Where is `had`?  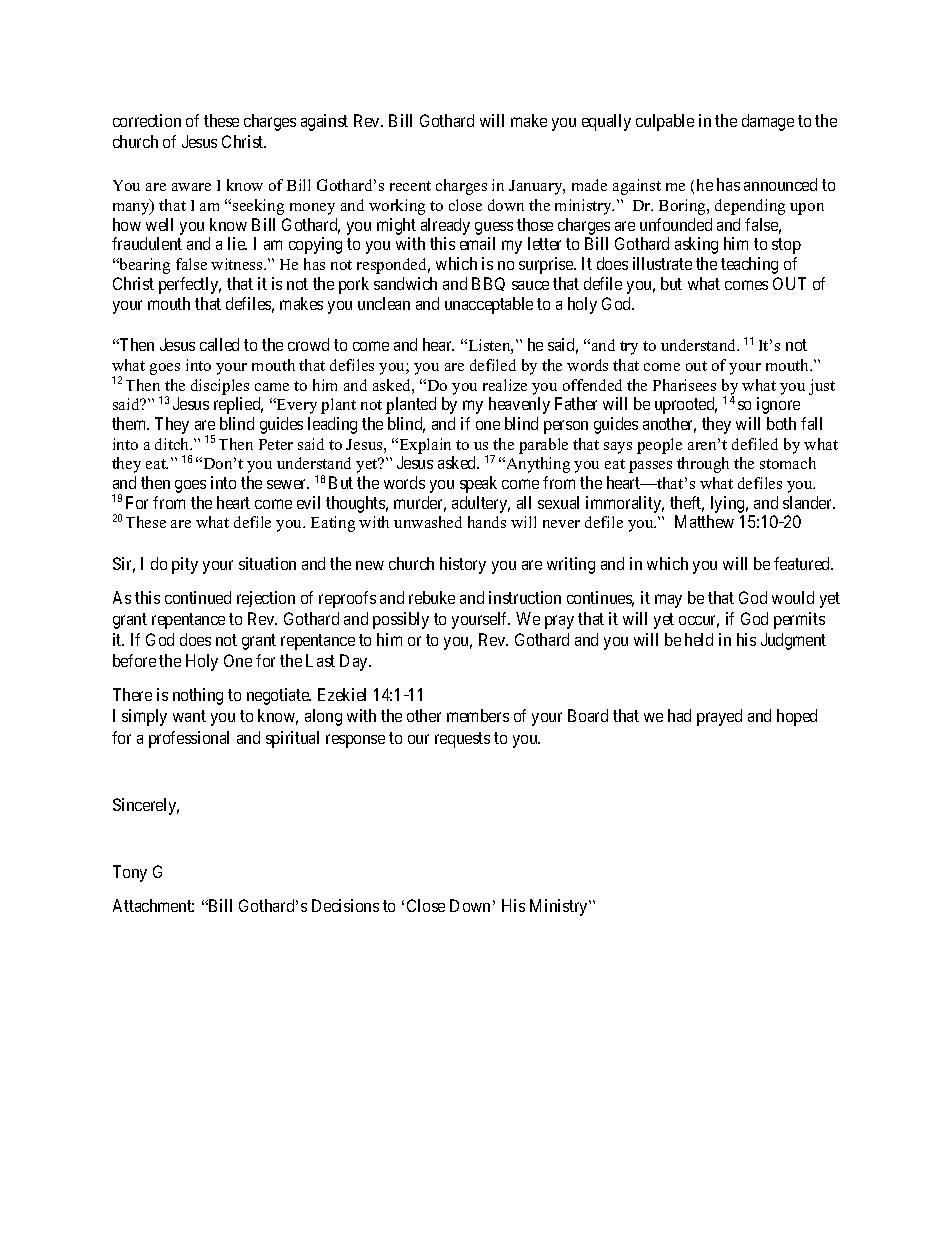
had is located at coordinates (679, 715).
